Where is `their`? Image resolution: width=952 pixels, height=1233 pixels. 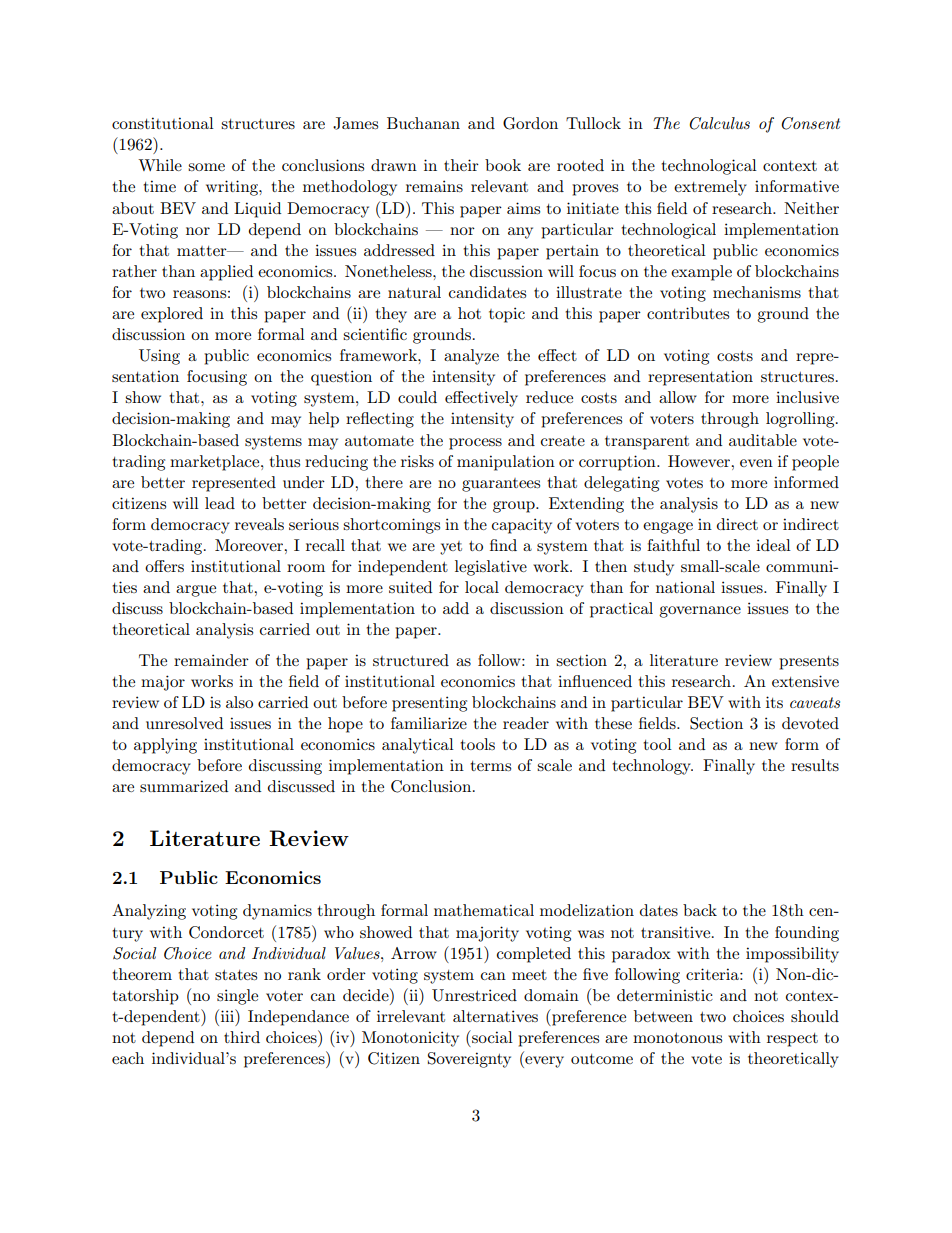 their is located at coordinates (461, 165).
